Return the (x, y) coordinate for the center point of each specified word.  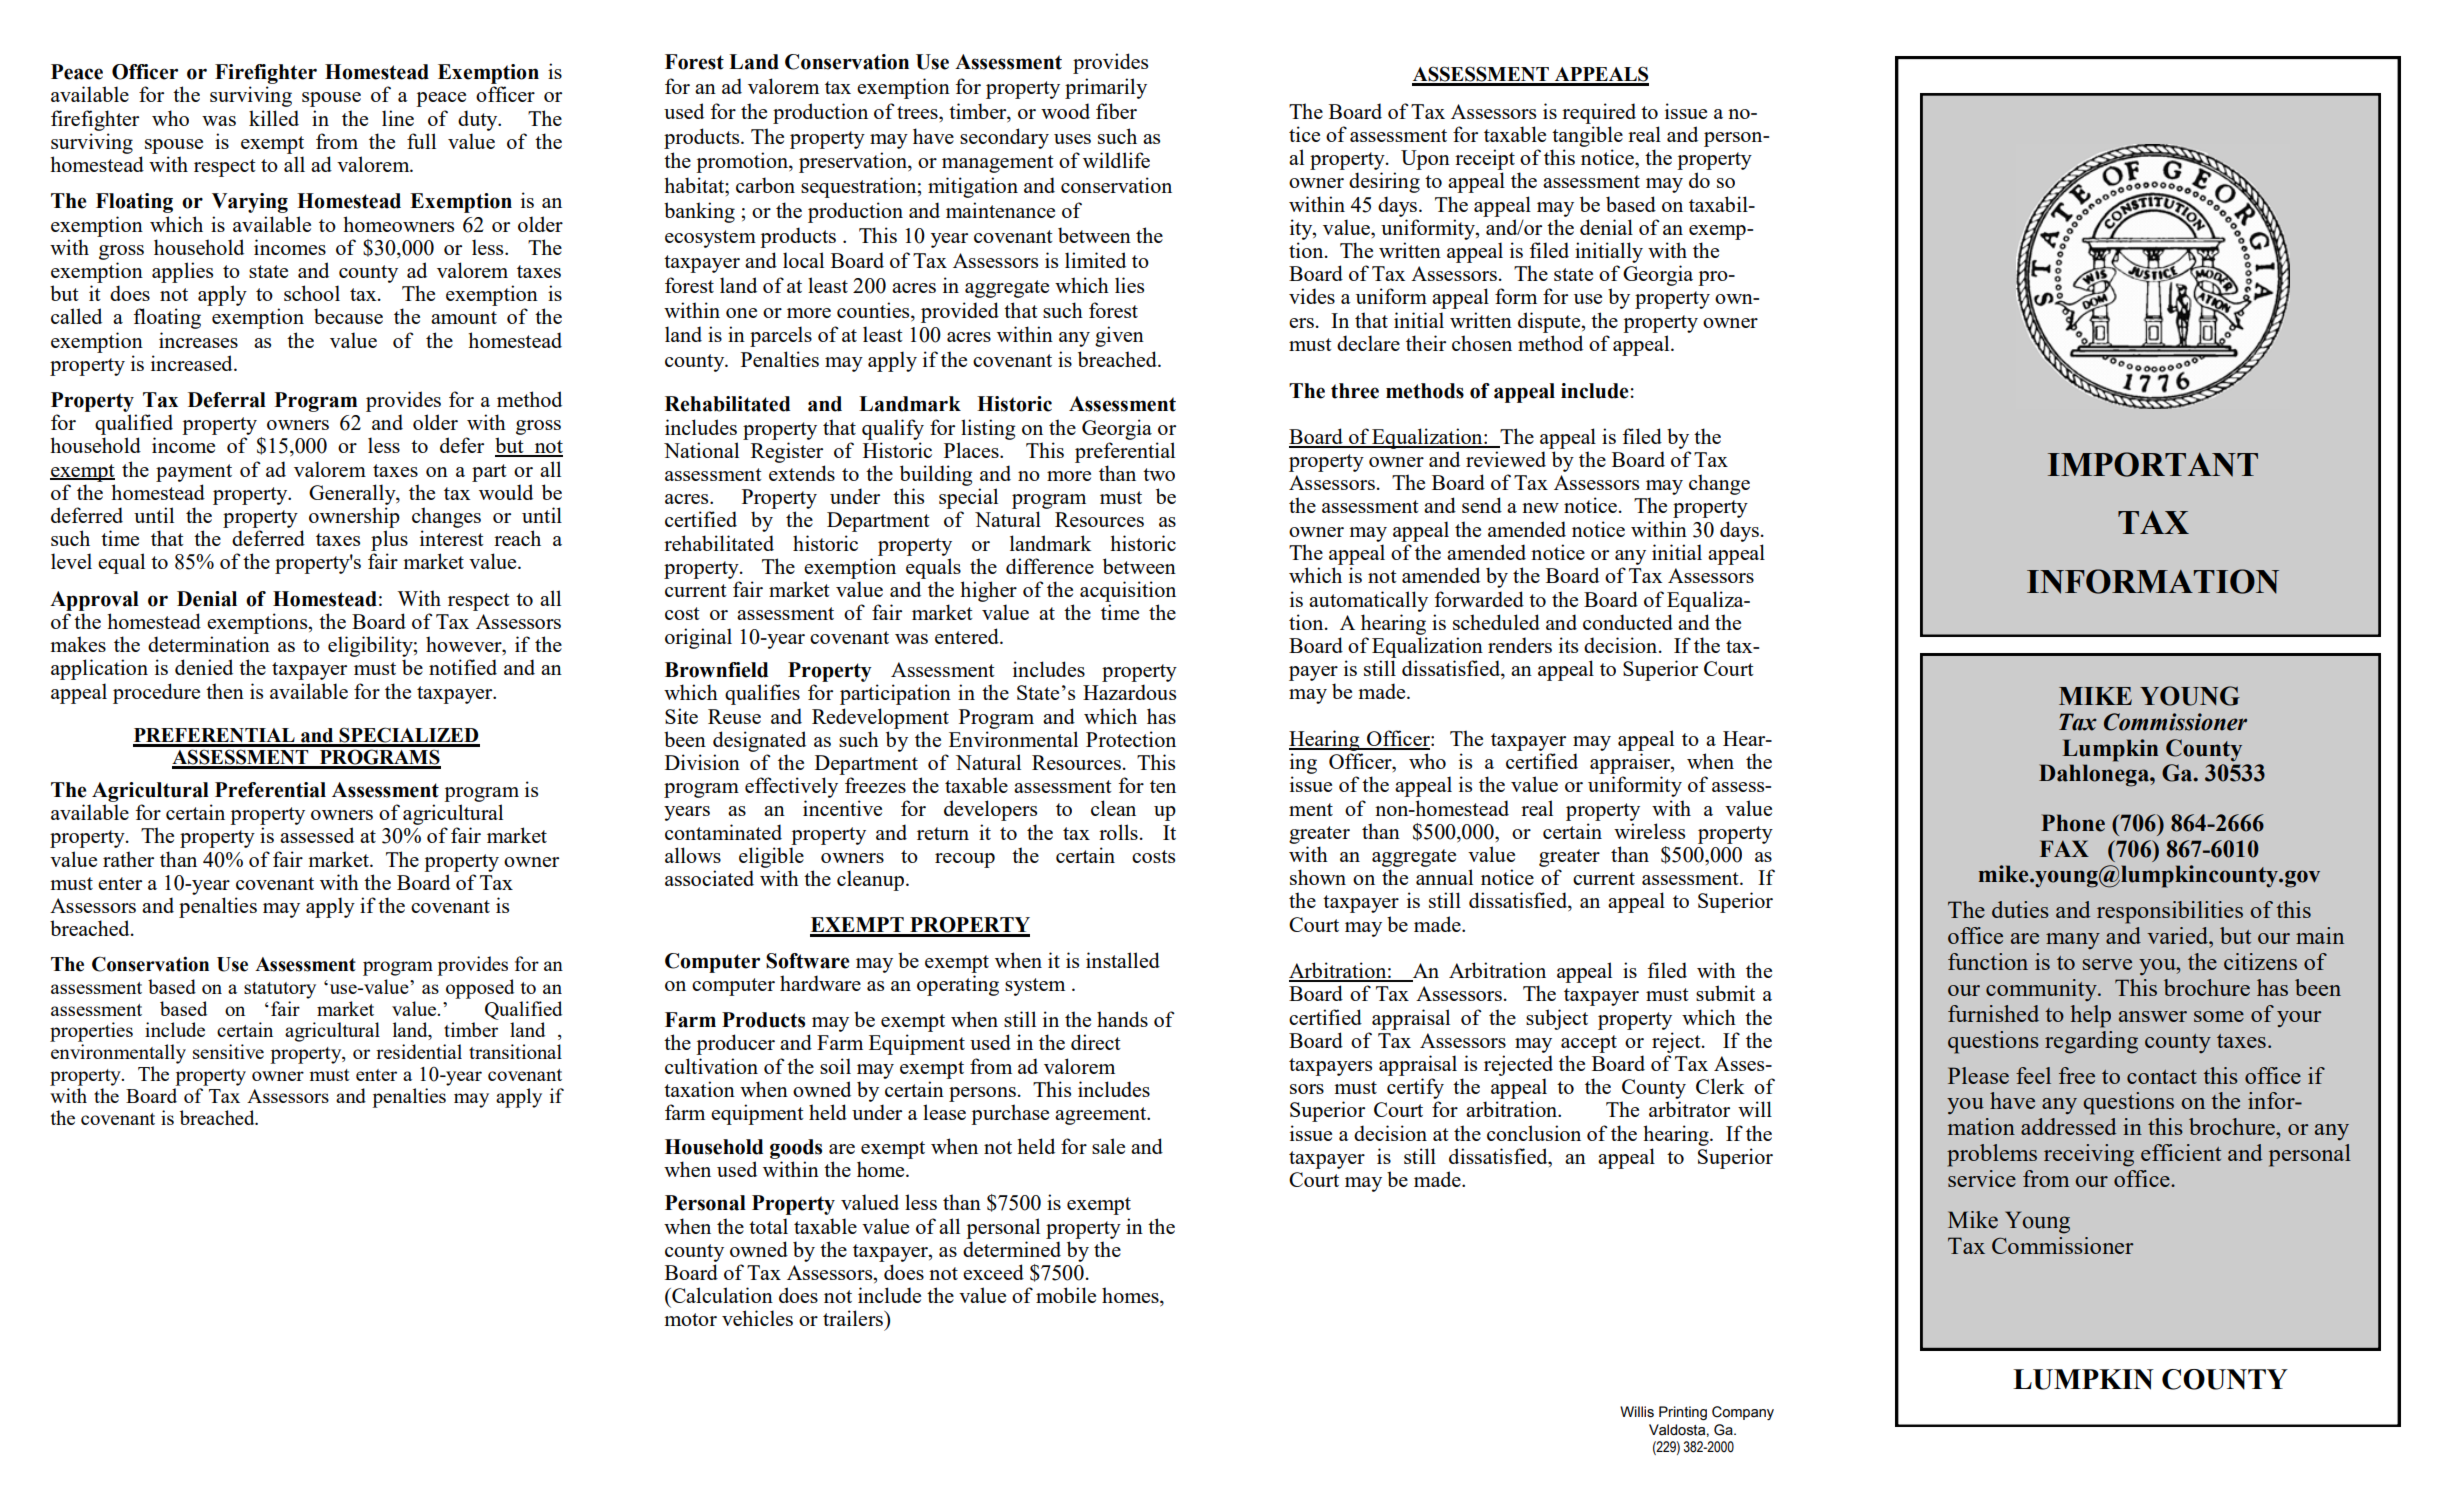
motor (690, 1319)
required (1599, 113)
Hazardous (1129, 692)
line (398, 118)
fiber (1116, 111)
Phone (2073, 823)
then (225, 691)
